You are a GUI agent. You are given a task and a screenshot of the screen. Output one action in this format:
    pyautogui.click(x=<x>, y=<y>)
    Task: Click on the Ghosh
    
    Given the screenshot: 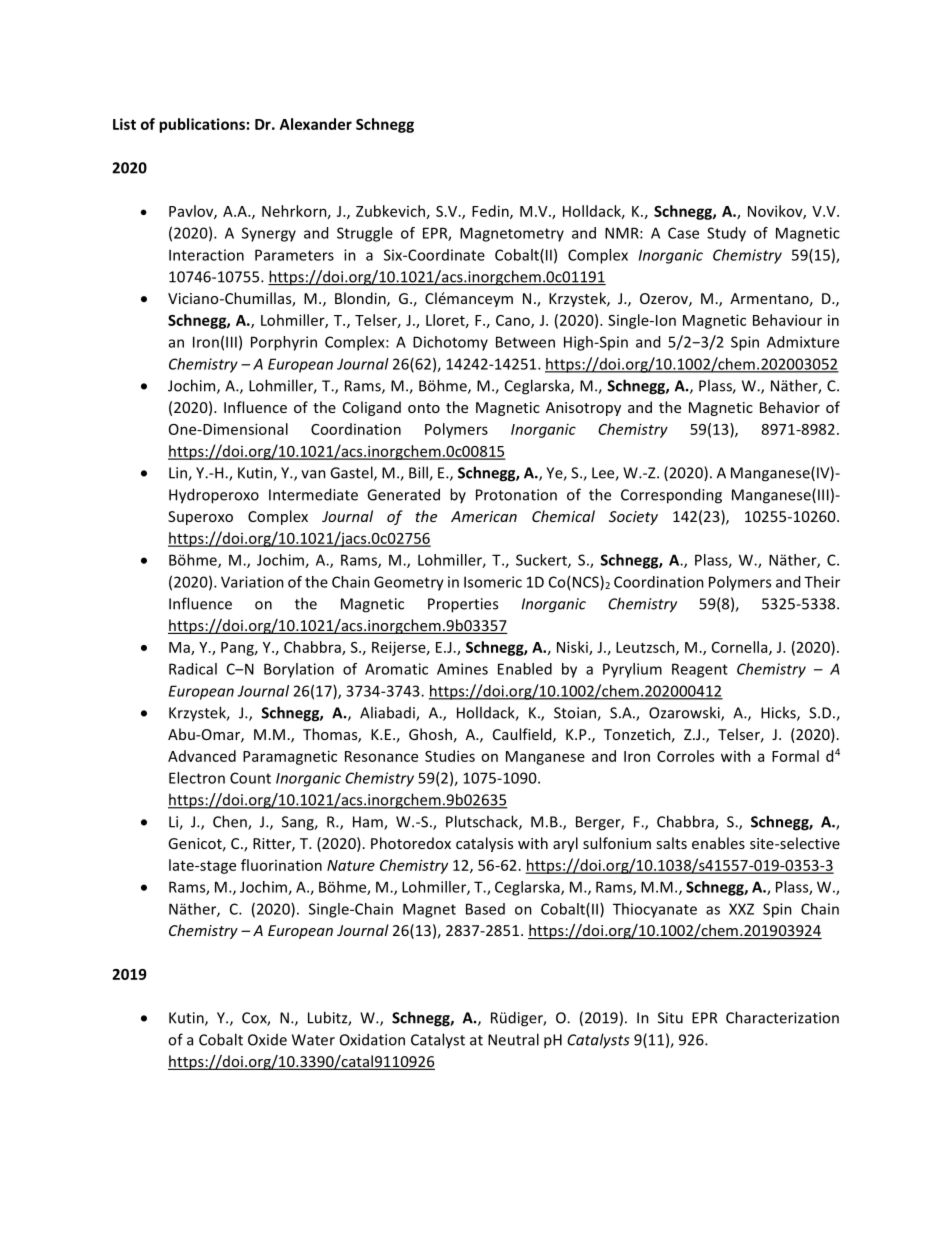 What is the action you would take?
    pyautogui.click(x=430, y=734)
